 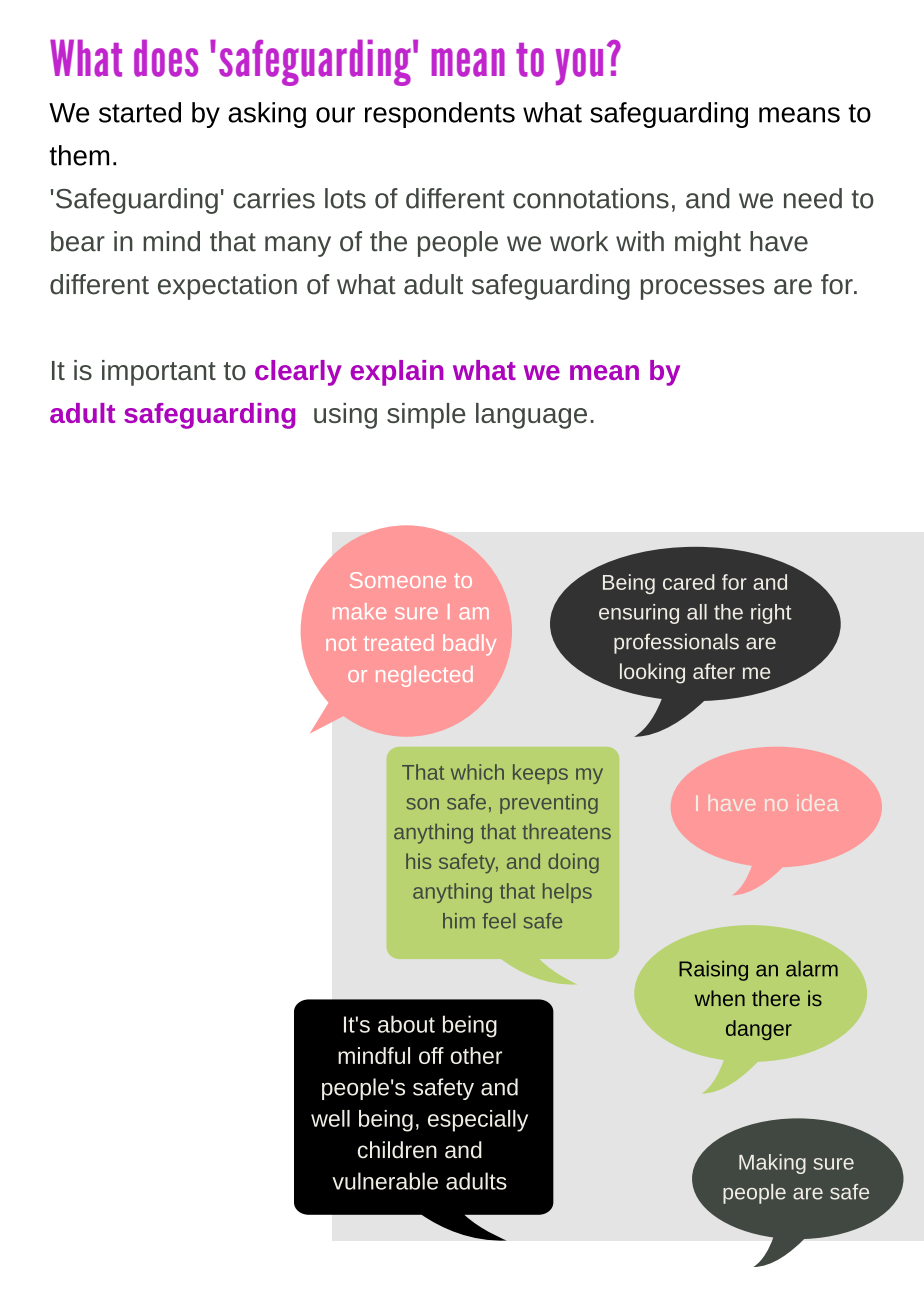 I want to click on well, so click(x=330, y=1118).
